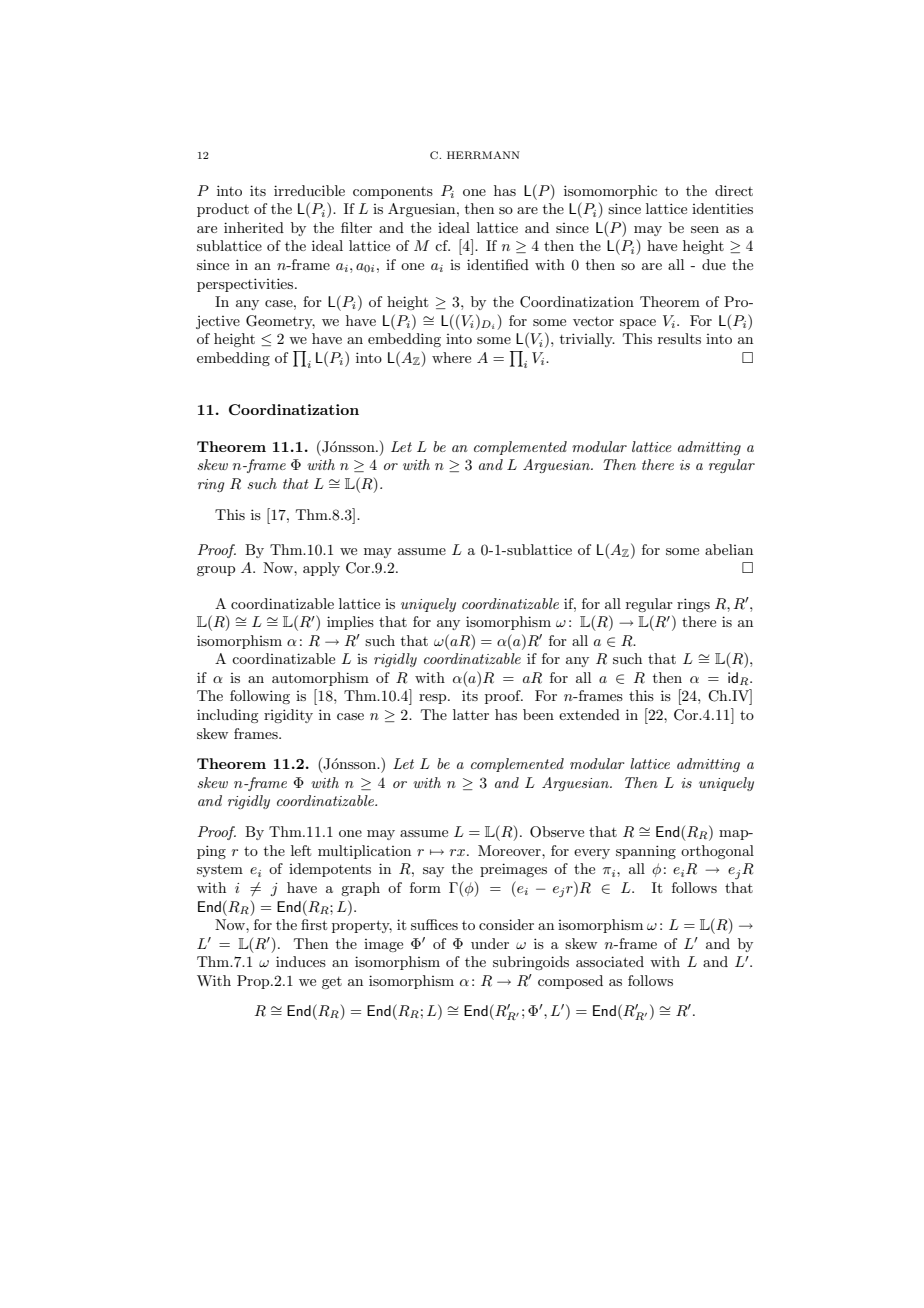 This document has height=1308, width=924. What do you see at coordinates (309, 190) in the document?
I see `irreducible` at bounding box center [309, 190].
